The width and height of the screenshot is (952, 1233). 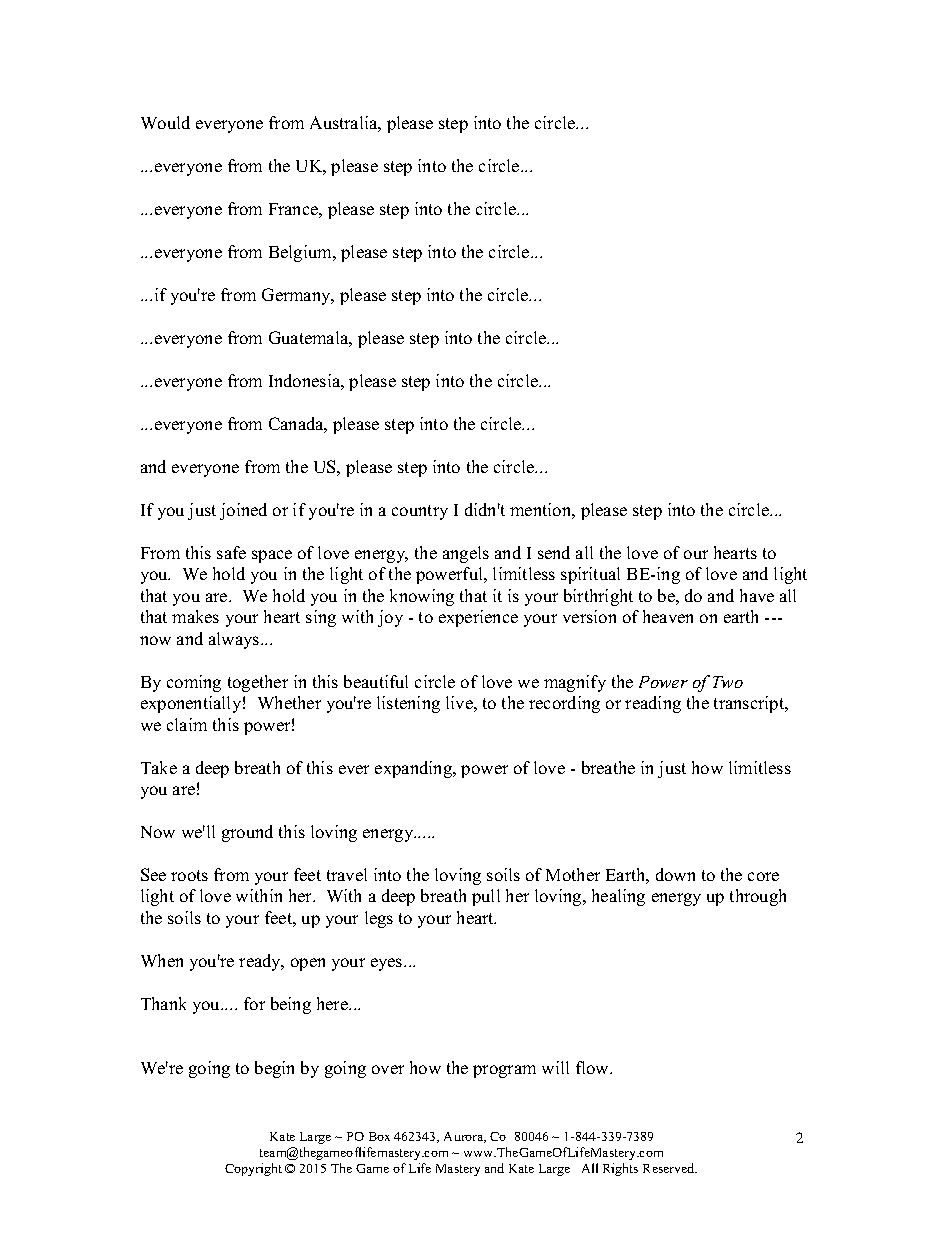 I want to click on expanding, so click(x=415, y=769).
